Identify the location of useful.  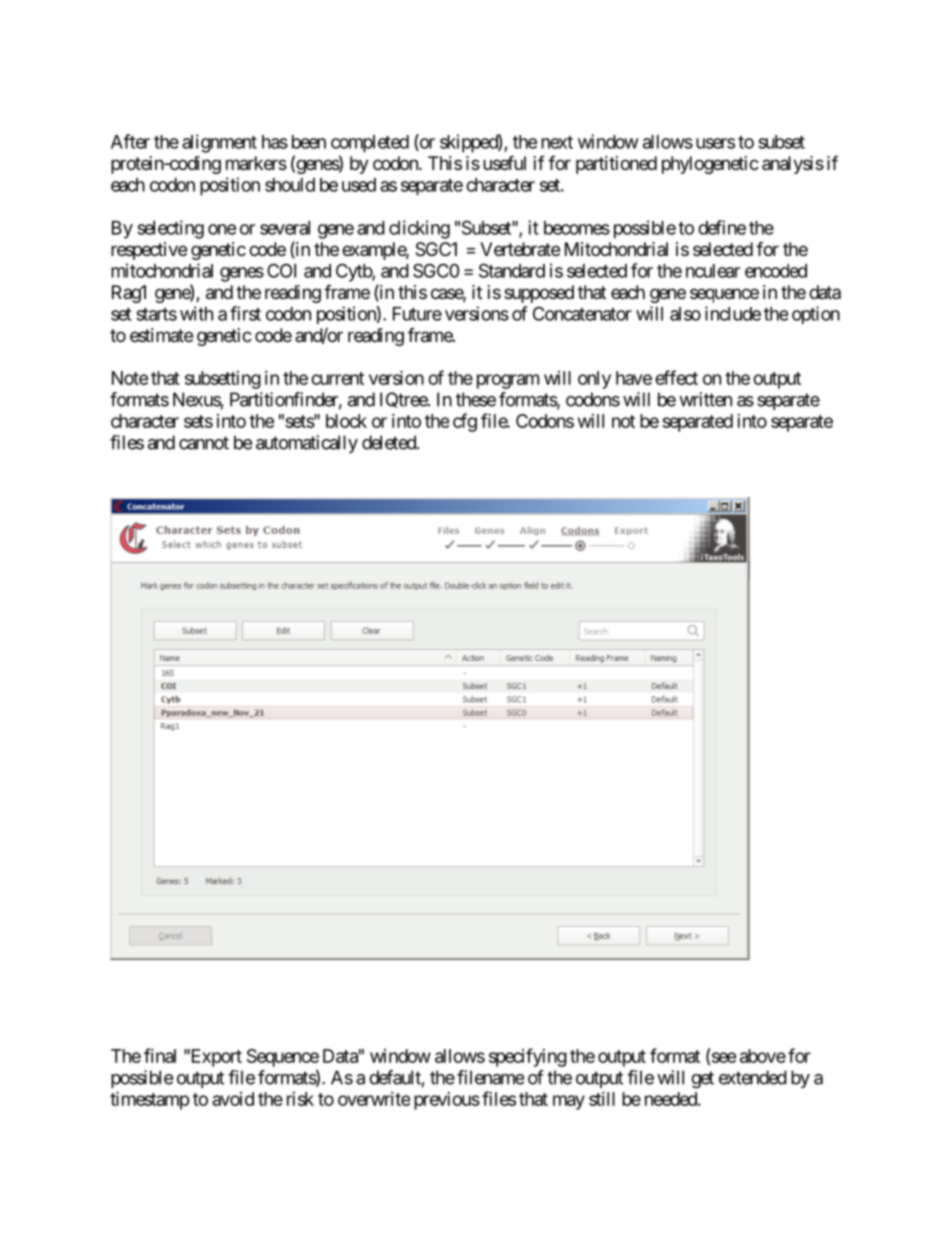
(504, 162).
